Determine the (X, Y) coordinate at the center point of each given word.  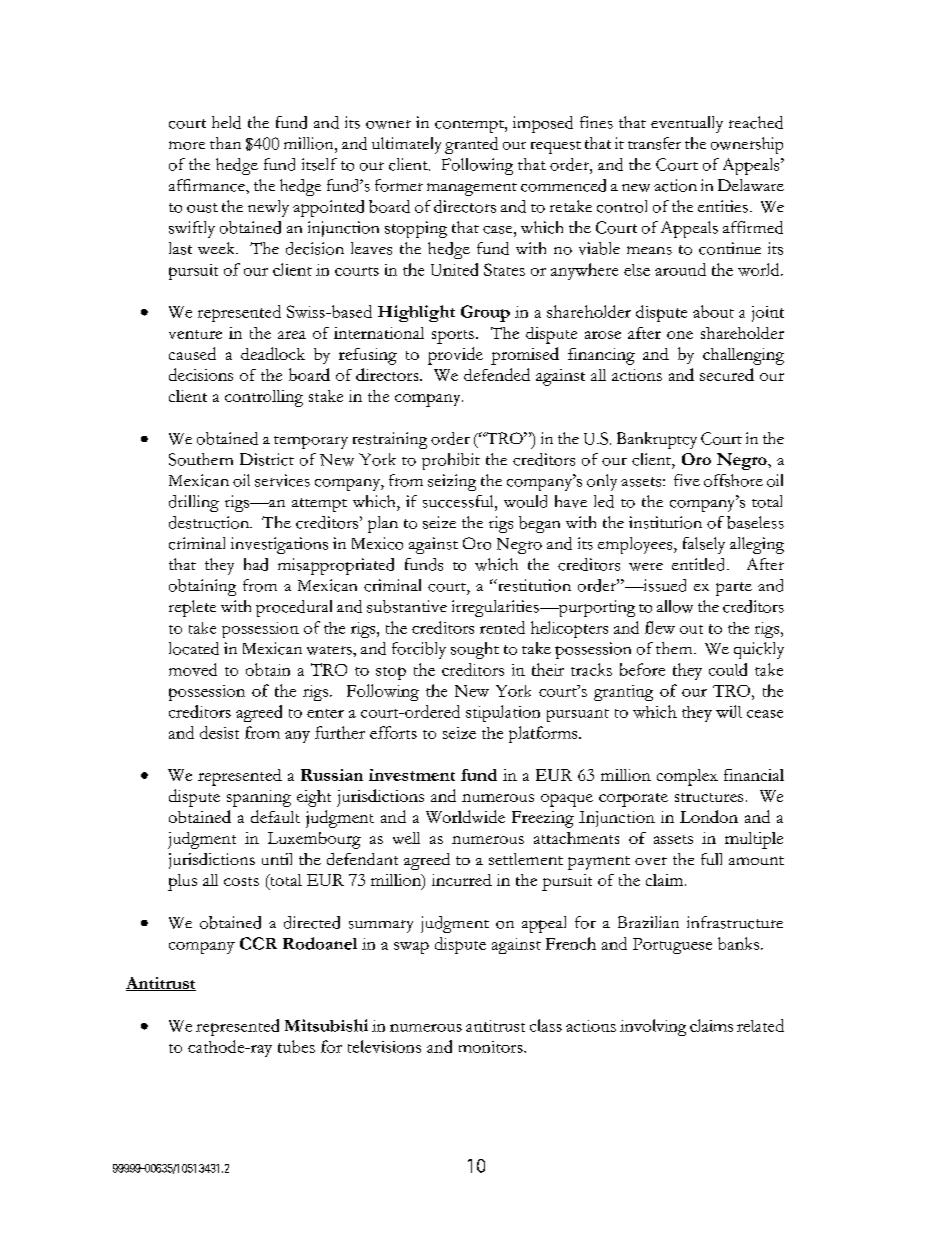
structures (709, 797)
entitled (698, 564)
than (225, 143)
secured (727, 374)
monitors (492, 1047)
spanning (259, 798)
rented (502, 627)
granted (471, 145)
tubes (296, 1046)
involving (653, 1027)
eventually (687, 124)
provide (455, 356)
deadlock (273, 353)
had (256, 564)
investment (412, 775)
